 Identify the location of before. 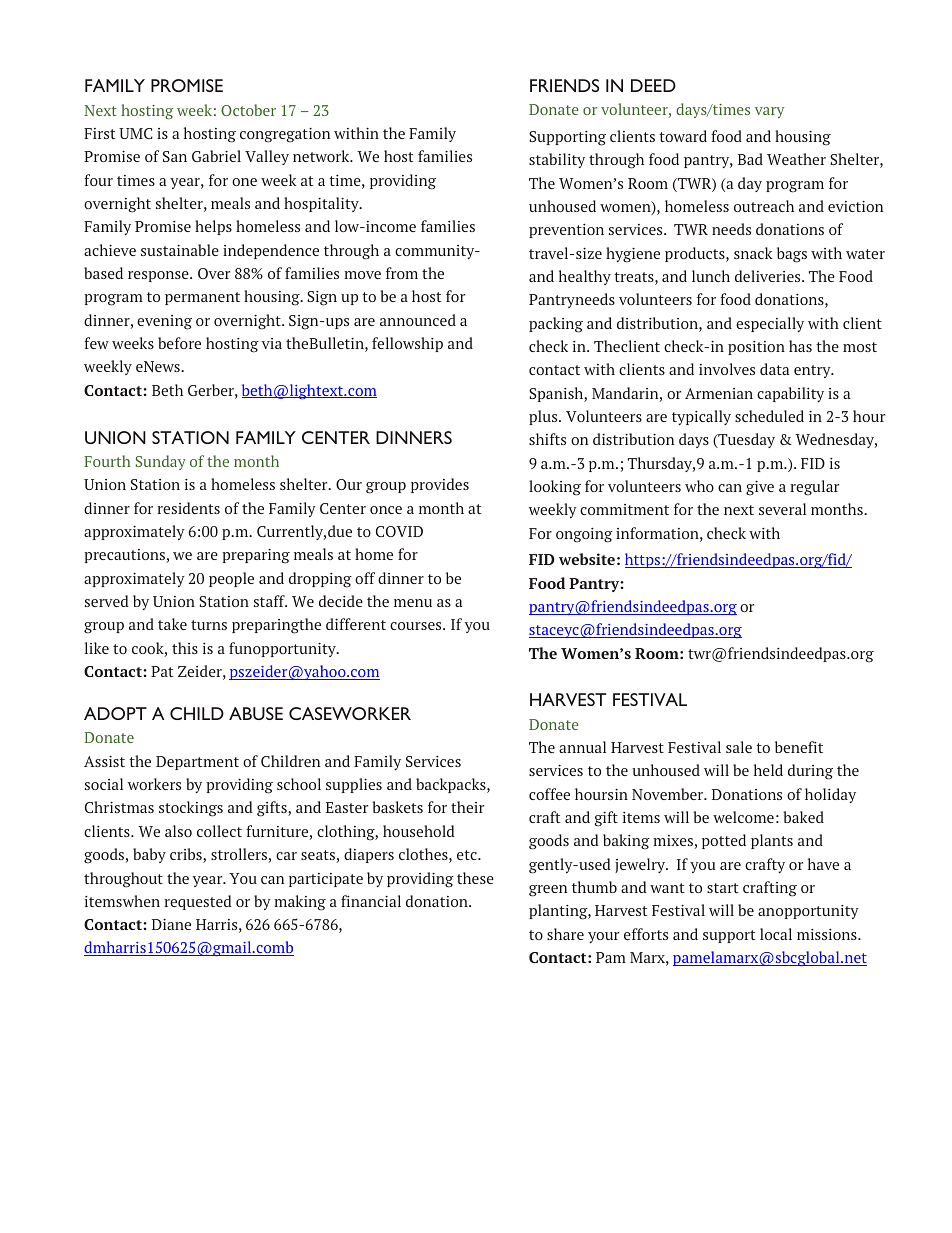
(179, 343).
